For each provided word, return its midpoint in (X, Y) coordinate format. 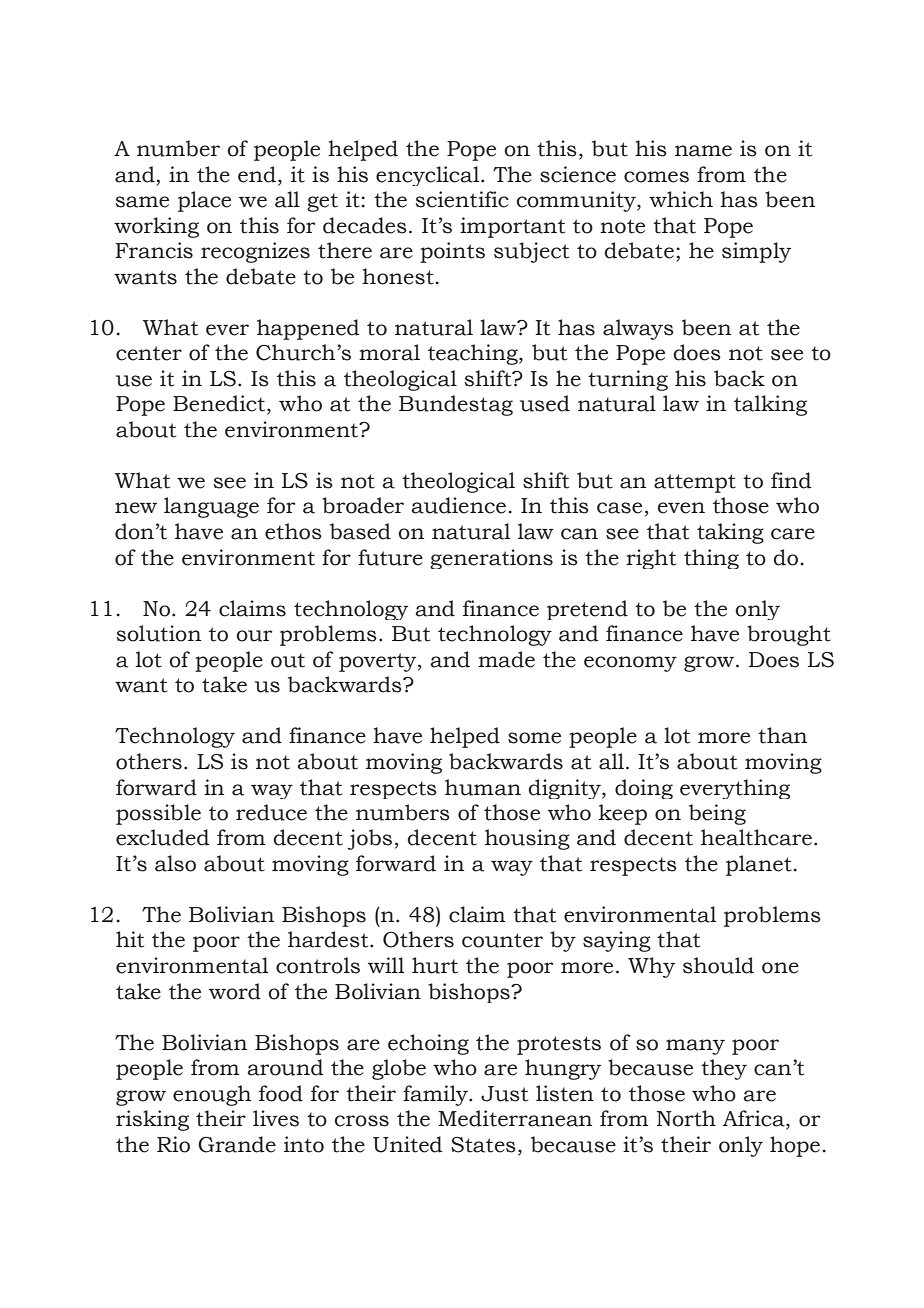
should (718, 965)
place (204, 201)
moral (389, 352)
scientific (462, 199)
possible (158, 814)
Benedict (220, 404)
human (483, 787)
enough (212, 1095)
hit (130, 939)
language (211, 507)
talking (770, 405)
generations (491, 559)
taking (730, 533)
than (782, 735)
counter (502, 940)
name (703, 151)
